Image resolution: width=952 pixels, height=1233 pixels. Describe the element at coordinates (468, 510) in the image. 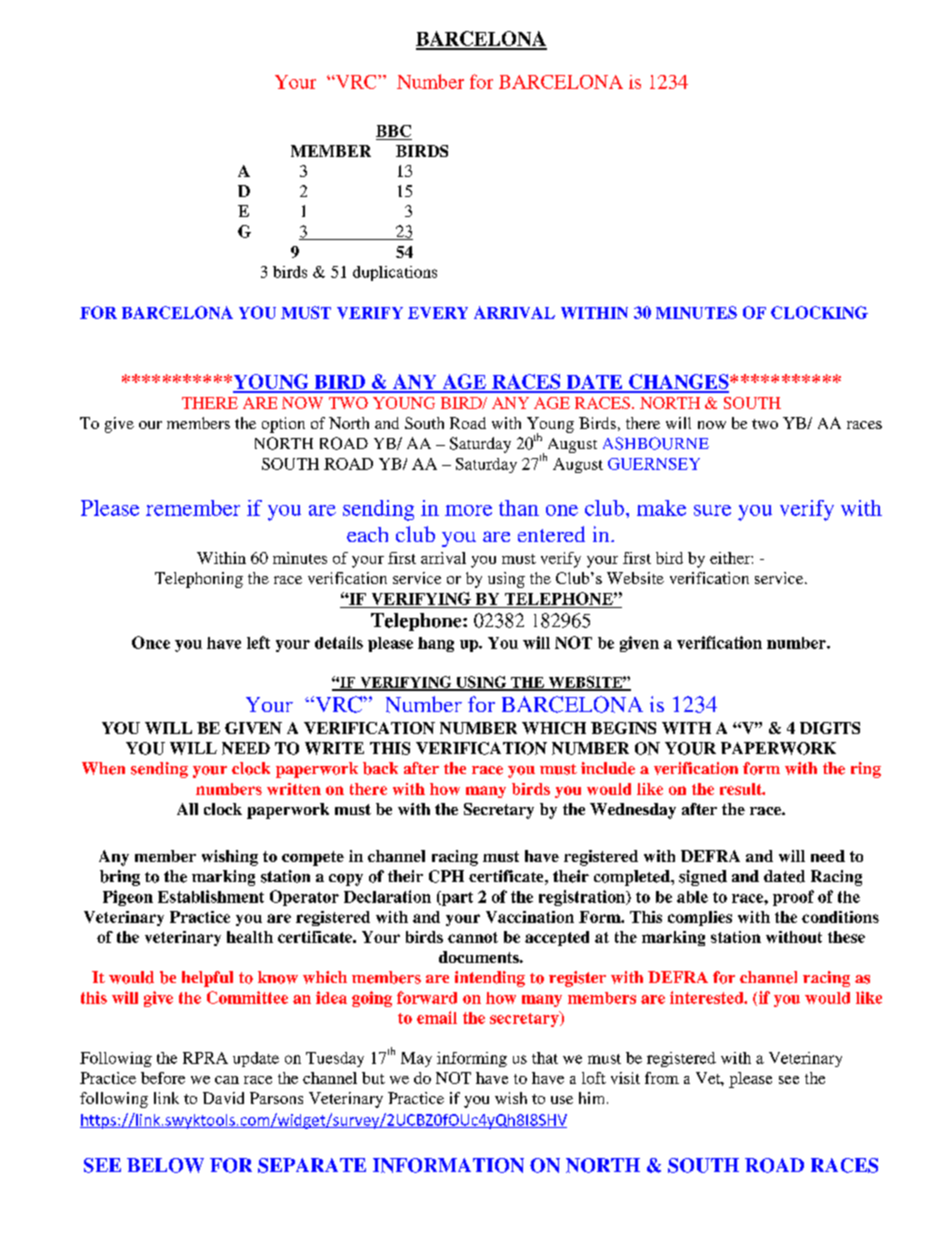

I see `more` at that location.
